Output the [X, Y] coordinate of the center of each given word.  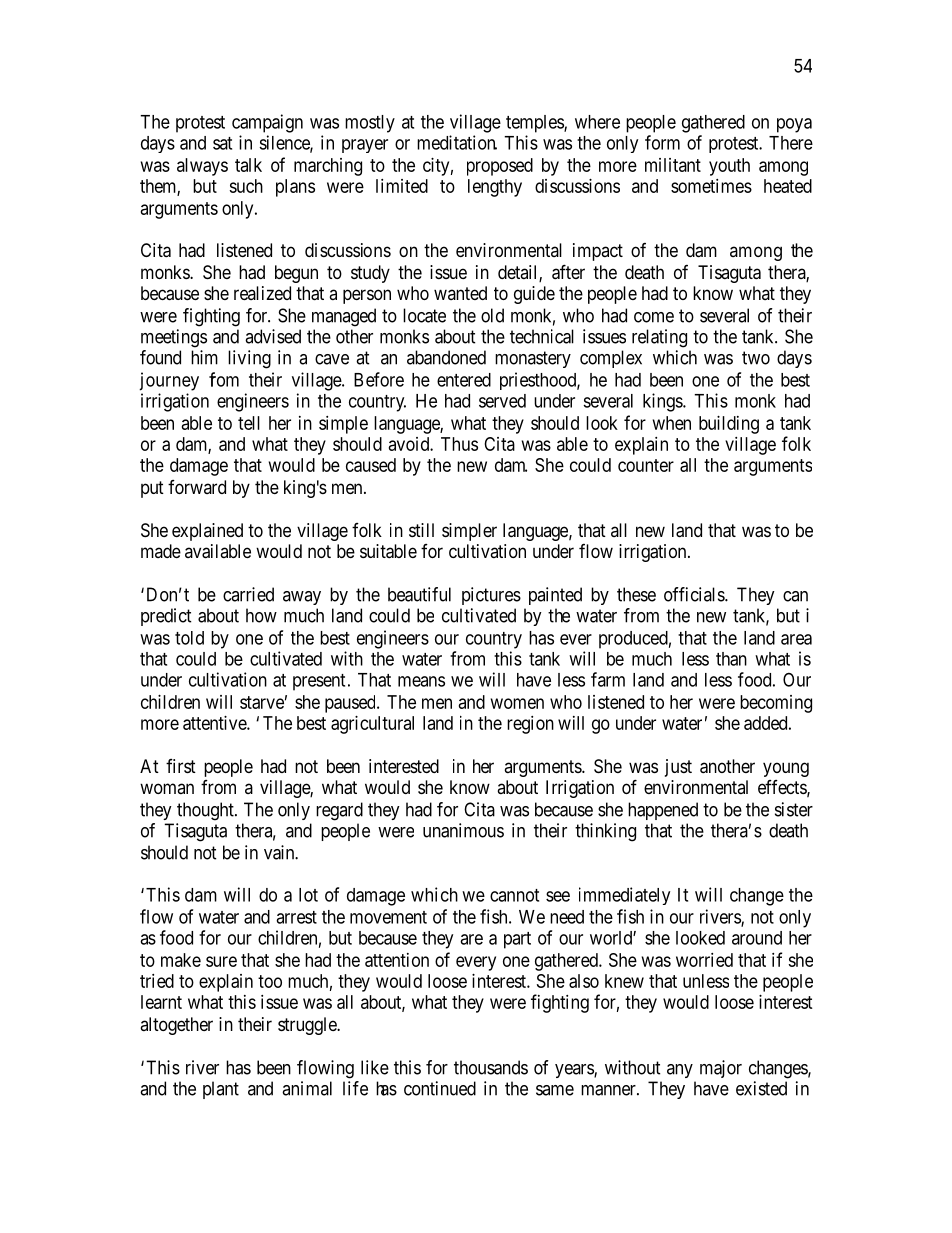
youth [729, 167]
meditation [457, 142]
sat [222, 143]
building [729, 425]
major [721, 1069]
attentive [215, 723]
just [678, 768]
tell [249, 423]
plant [221, 1090]
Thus [459, 444]
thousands [491, 1067]
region [530, 725]
